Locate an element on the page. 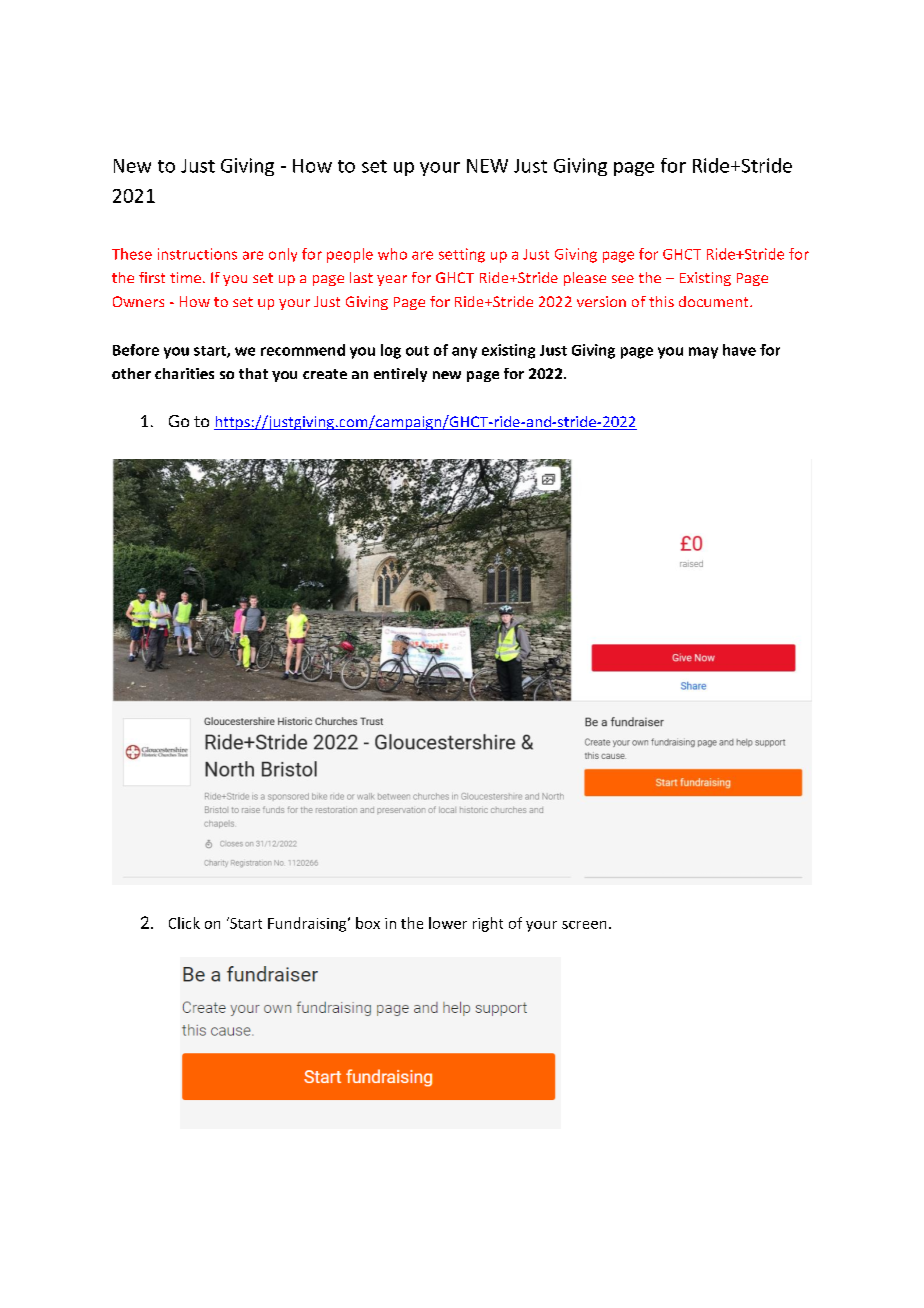 The width and height of the document is (924, 1308). Click is located at coordinates (184, 923).
